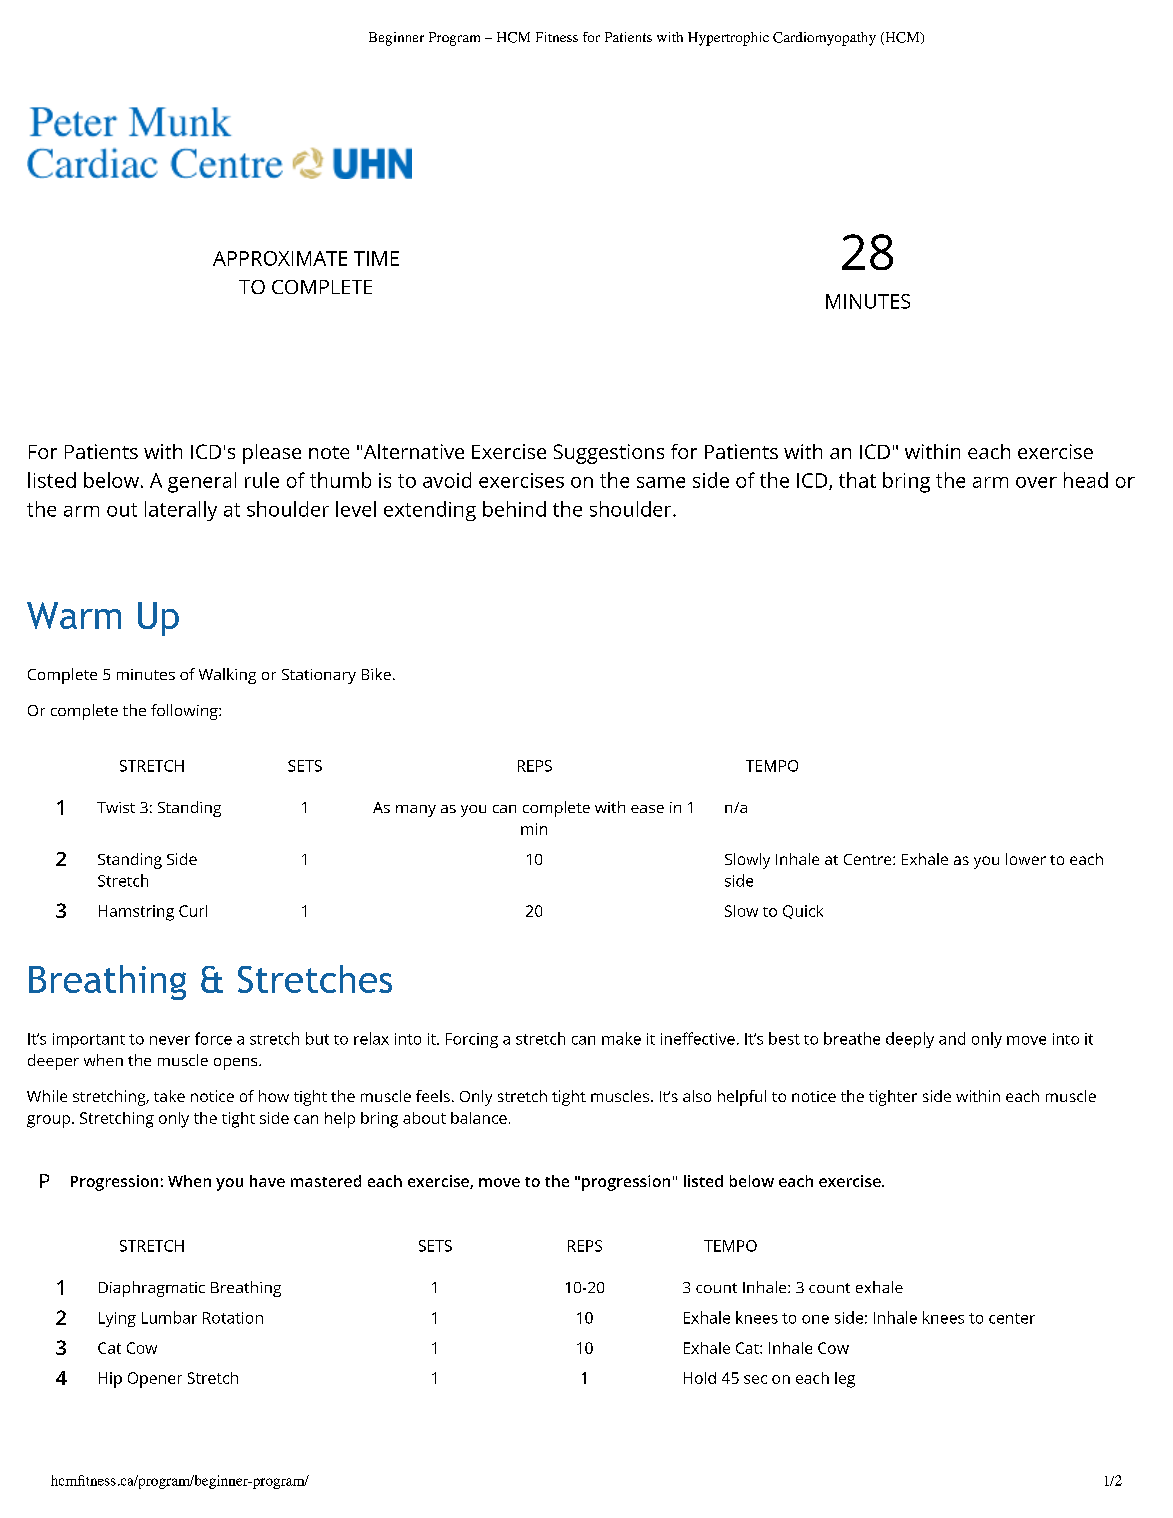 Image resolution: width=1173 pixels, height=1518 pixels. What do you see at coordinates (169, 1317) in the page?
I see `Lumbar` at bounding box center [169, 1317].
